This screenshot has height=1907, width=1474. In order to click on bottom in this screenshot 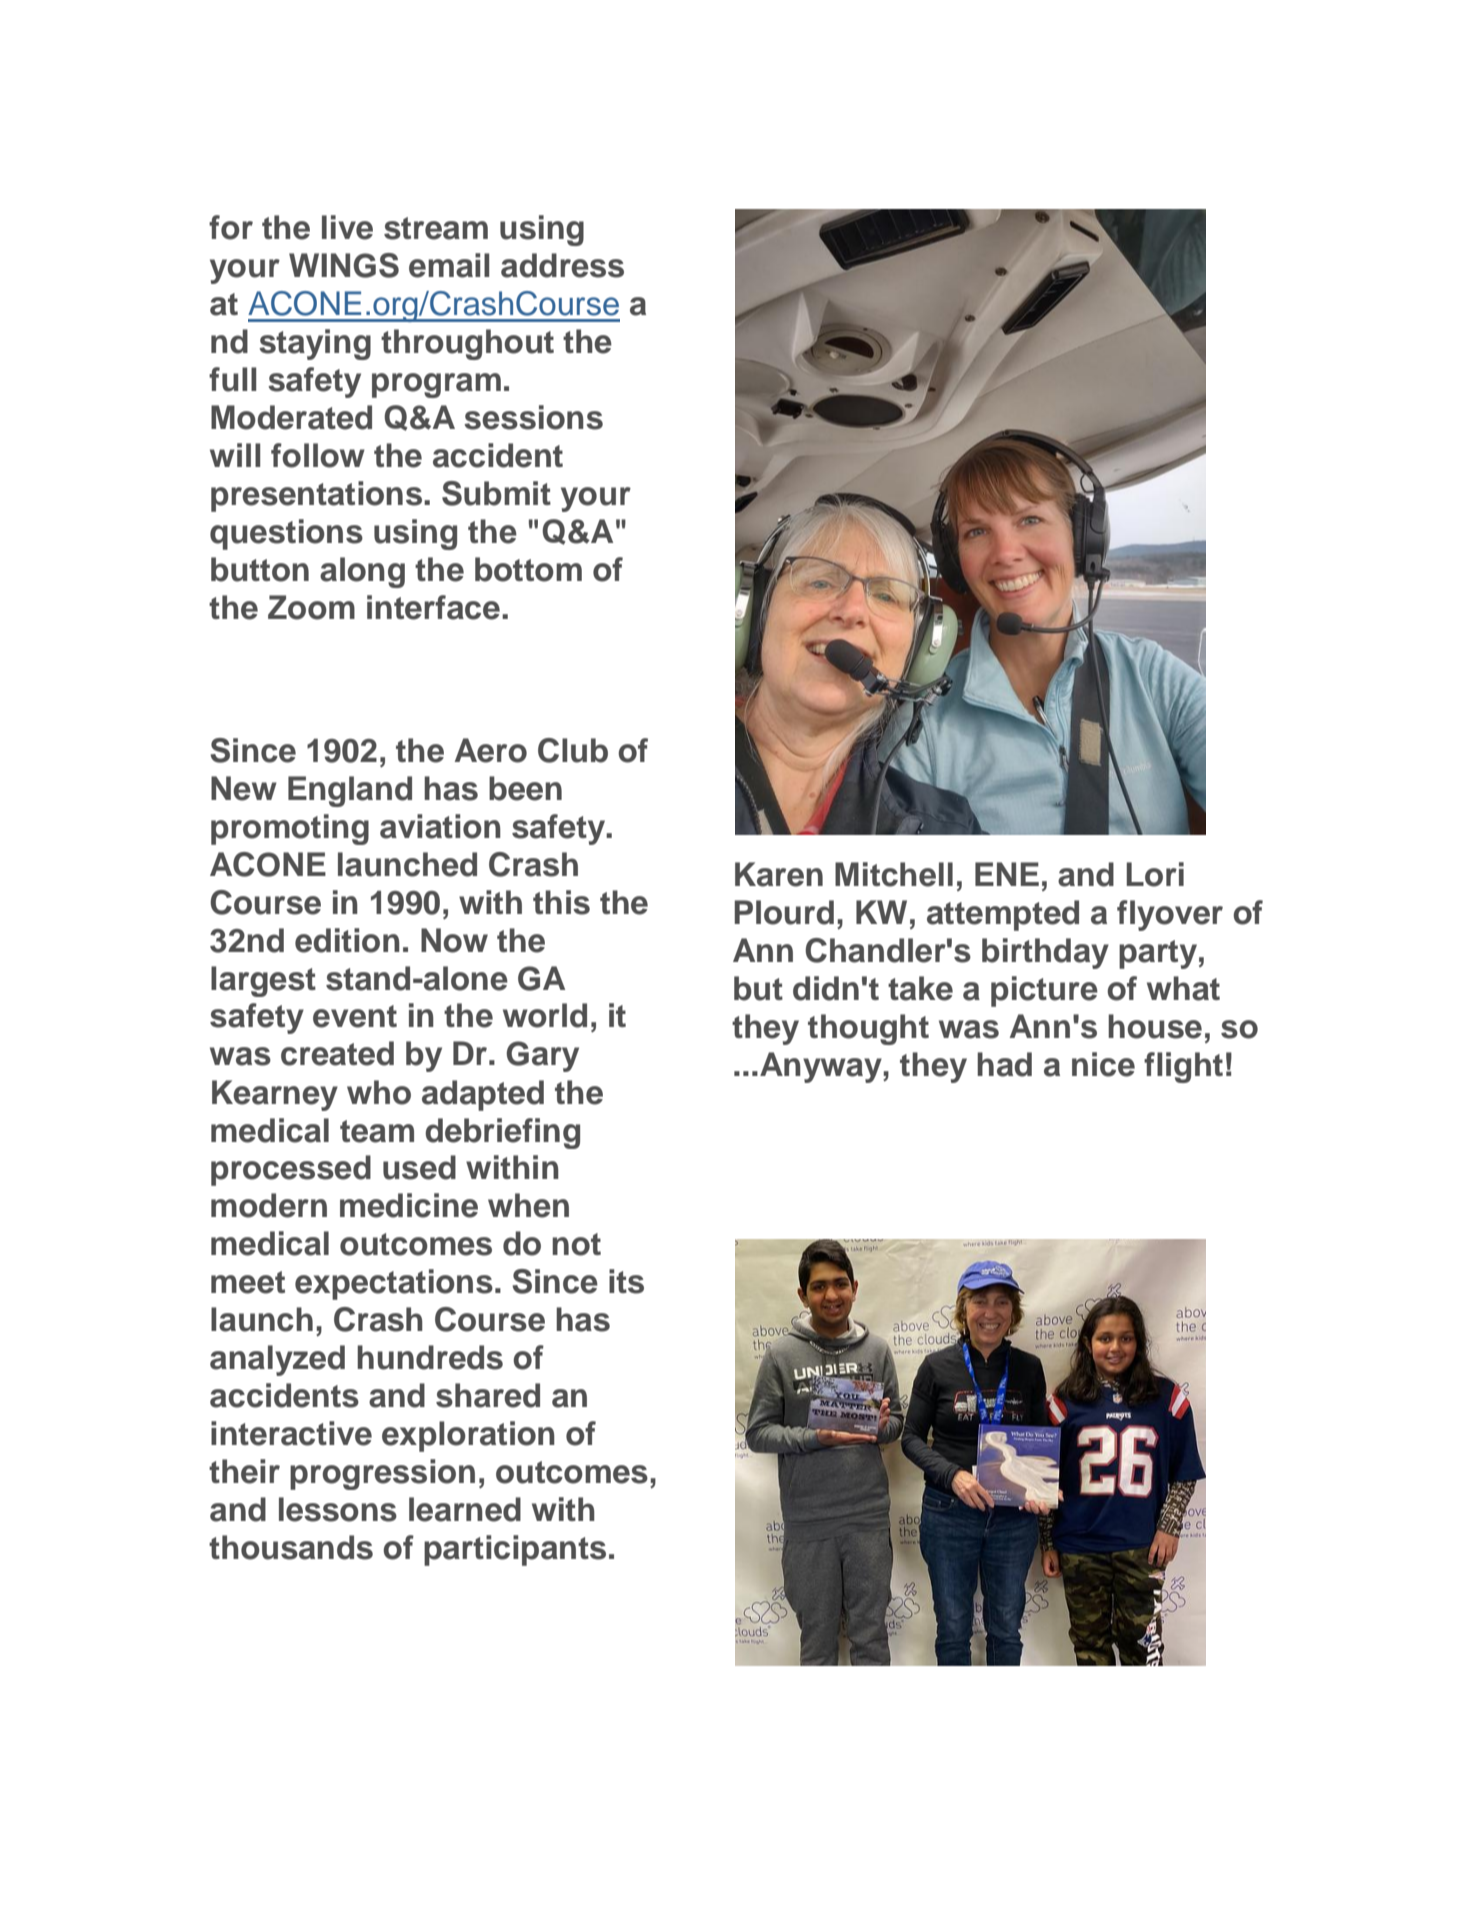, I will do `click(528, 569)`.
